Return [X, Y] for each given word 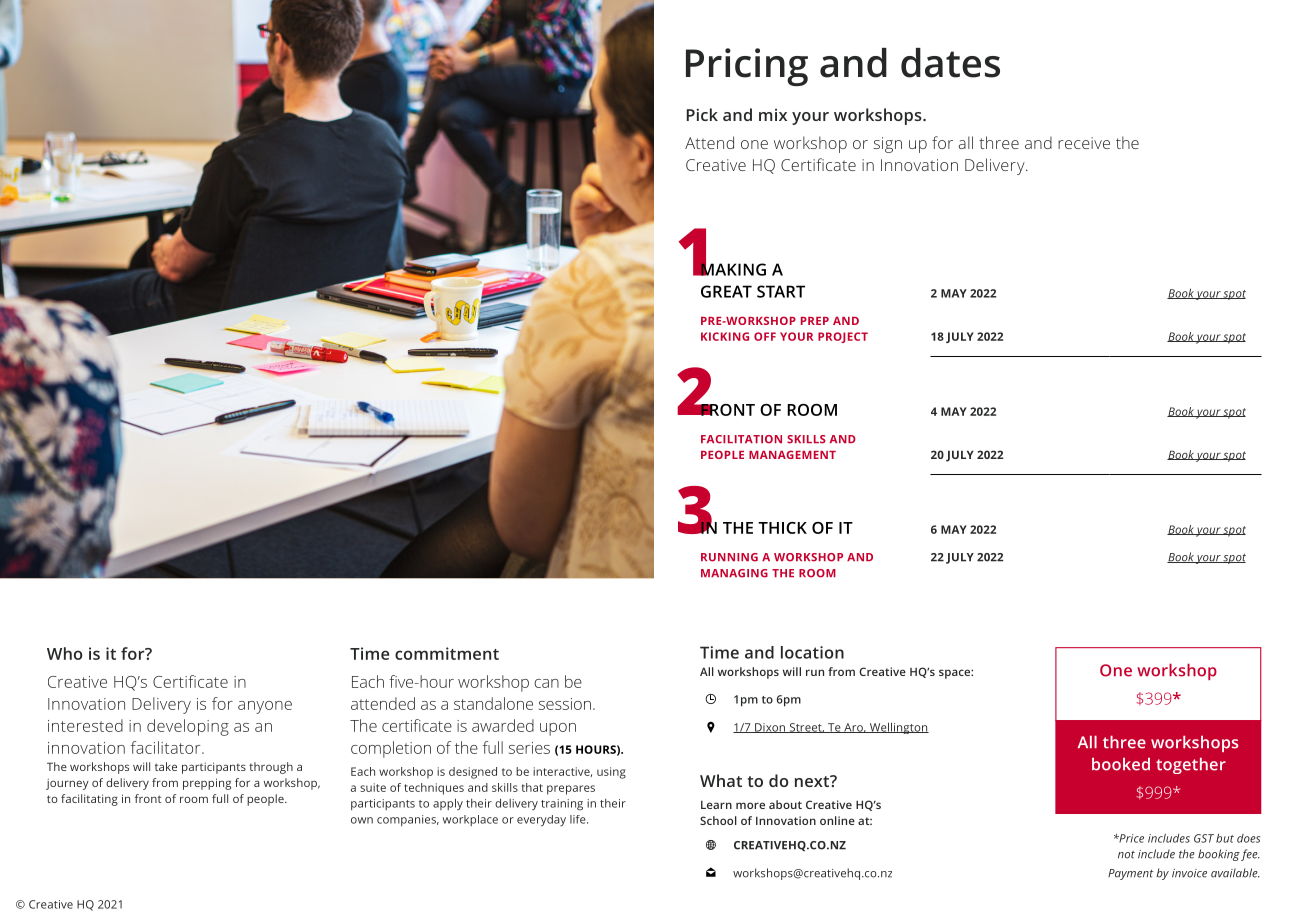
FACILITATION [741, 439]
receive [1084, 143]
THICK [782, 528]
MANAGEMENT [792, 454]
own [362, 820]
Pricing [747, 67]
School [718, 820]
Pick [702, 114]
